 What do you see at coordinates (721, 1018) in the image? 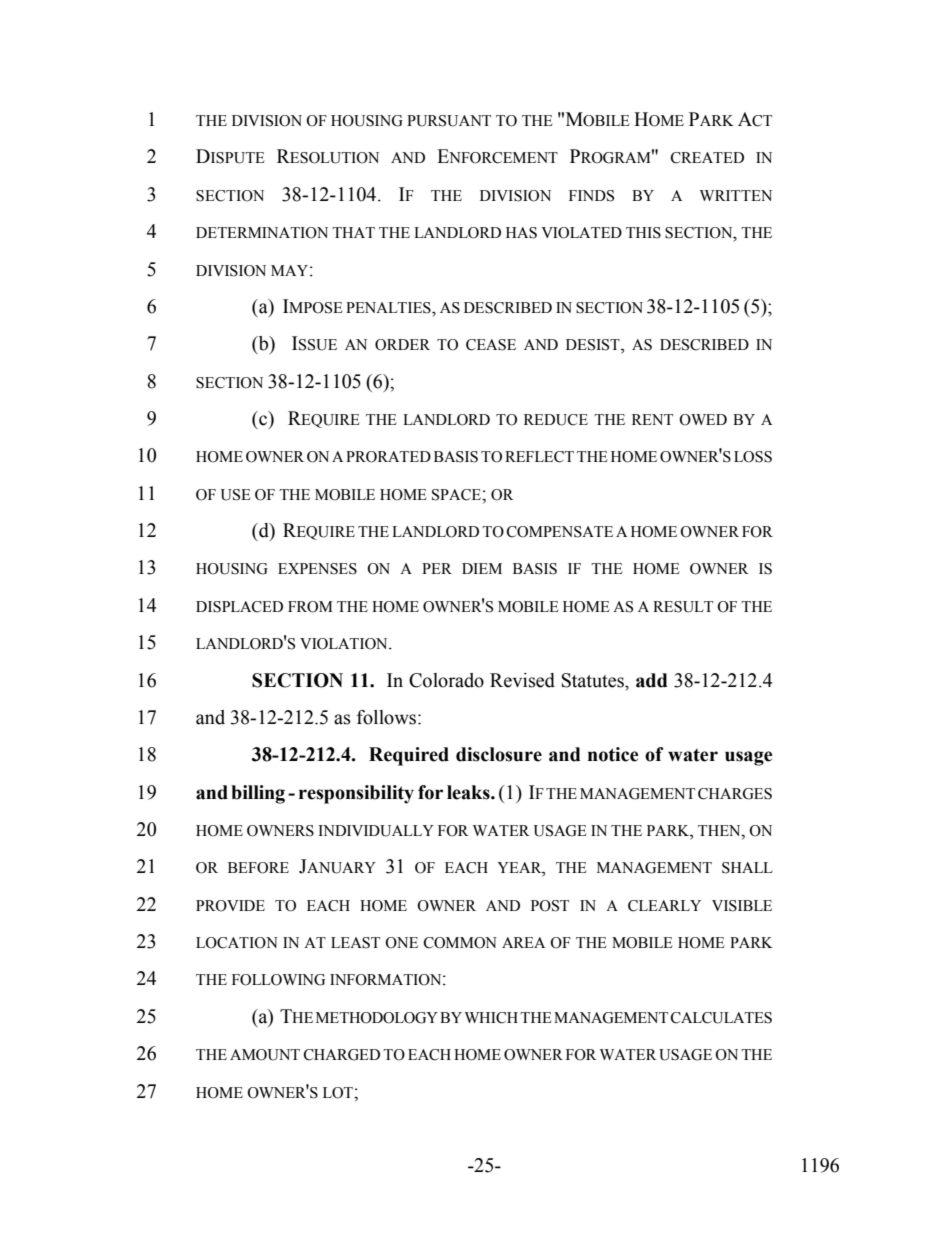
I see `CALCULATES` at bounding box center [721, 1018].
